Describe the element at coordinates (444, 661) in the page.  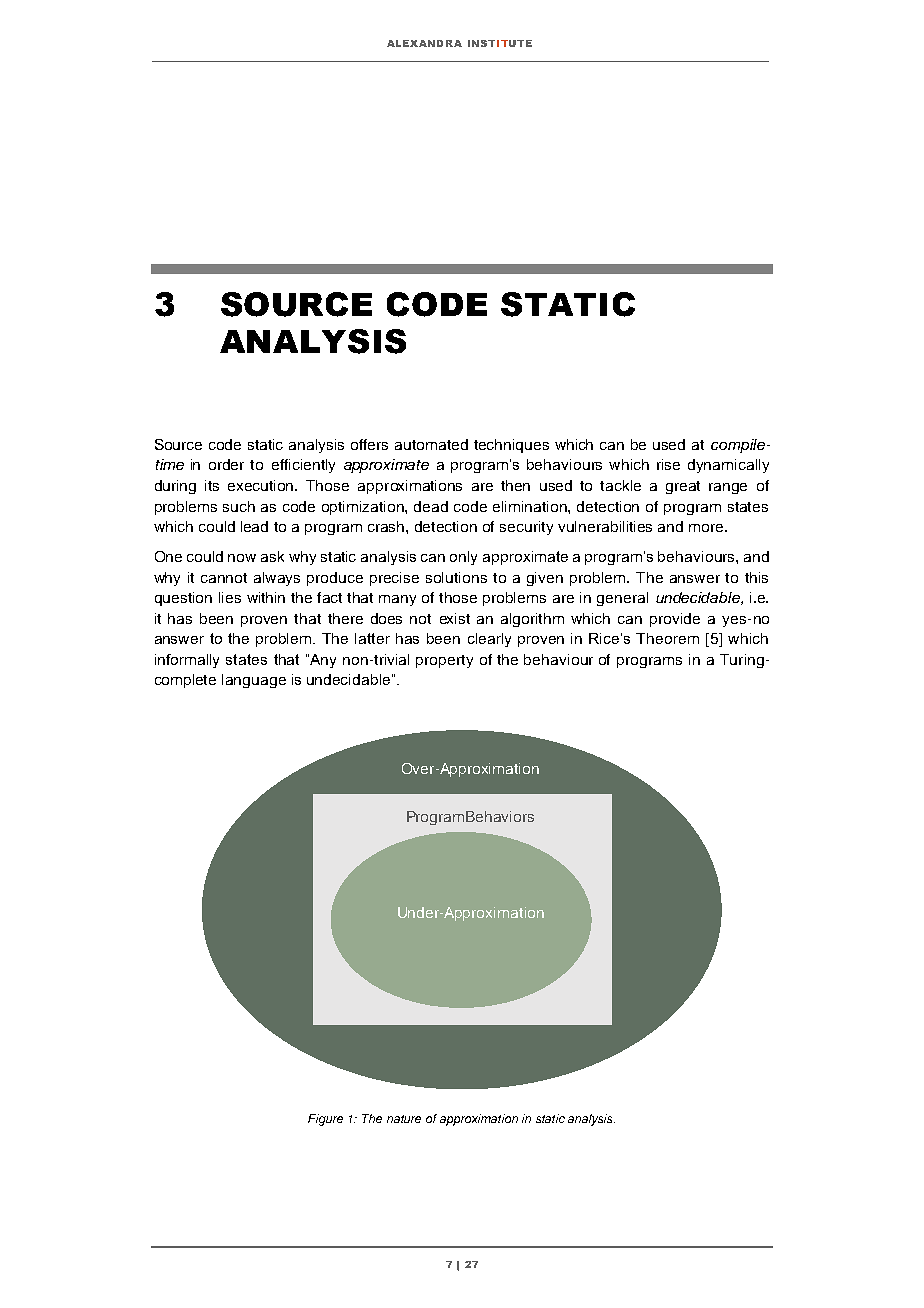
I see `property` at that location.
